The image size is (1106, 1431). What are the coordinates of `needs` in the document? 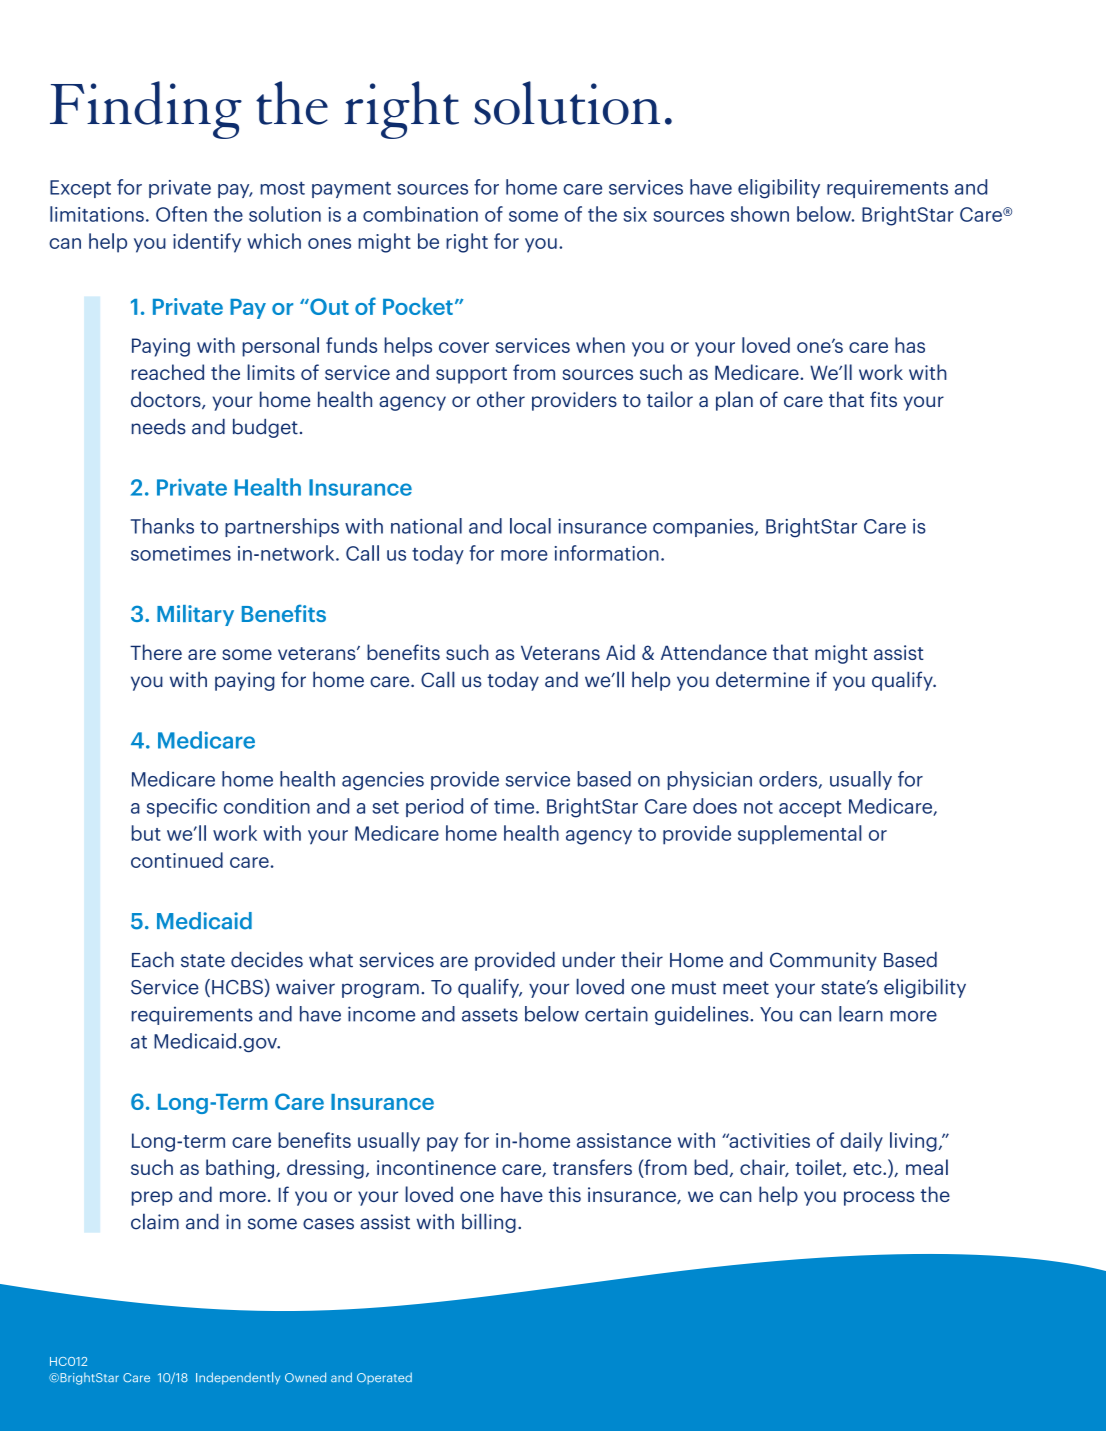 It's located at (159, 427).
